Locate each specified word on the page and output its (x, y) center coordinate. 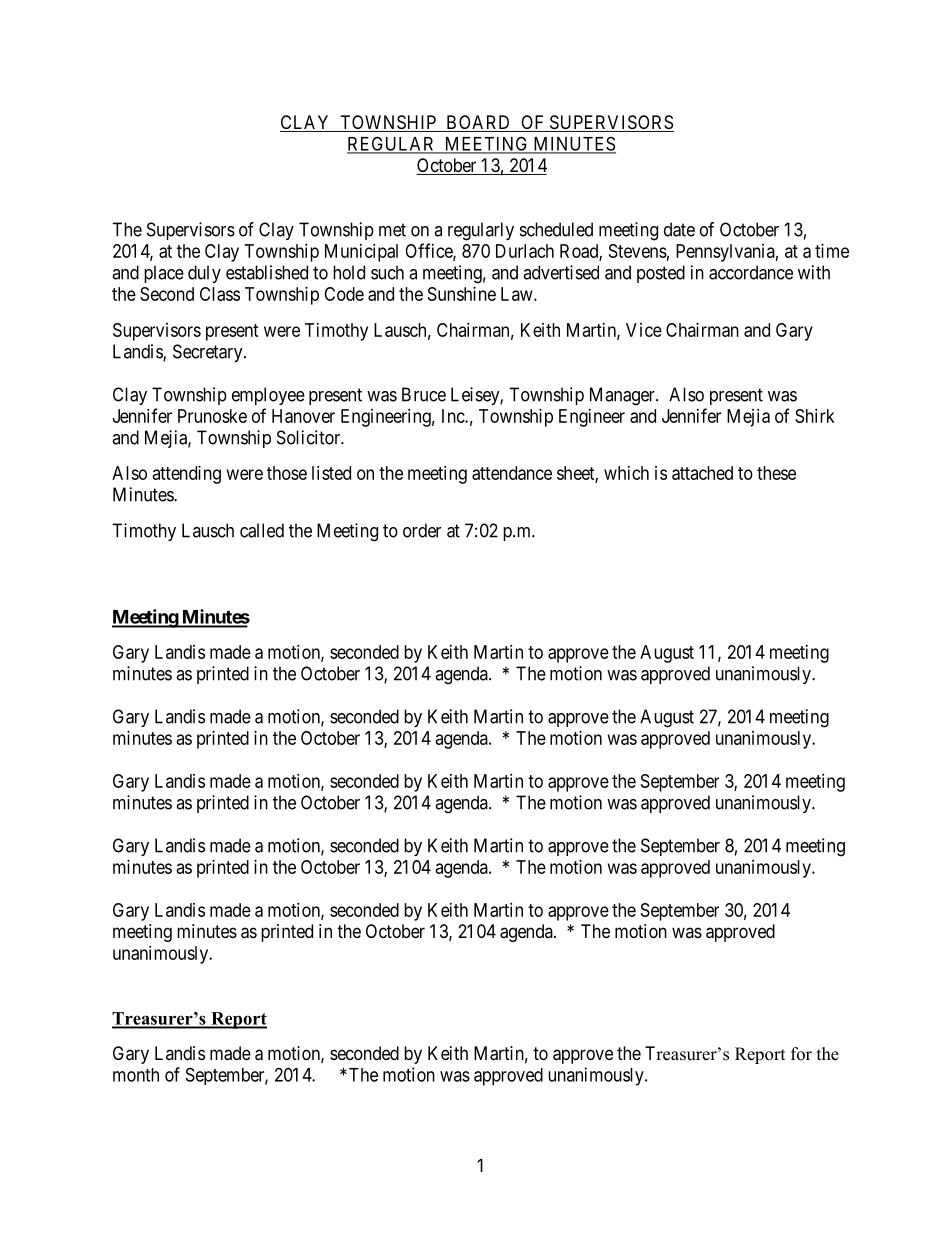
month (136, 1075)
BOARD (478, 123)
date (679, 229)
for (801, 1054)
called (262, 530)
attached (702, 473)
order (422, 530)
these (776, 473)
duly (204, 274)
